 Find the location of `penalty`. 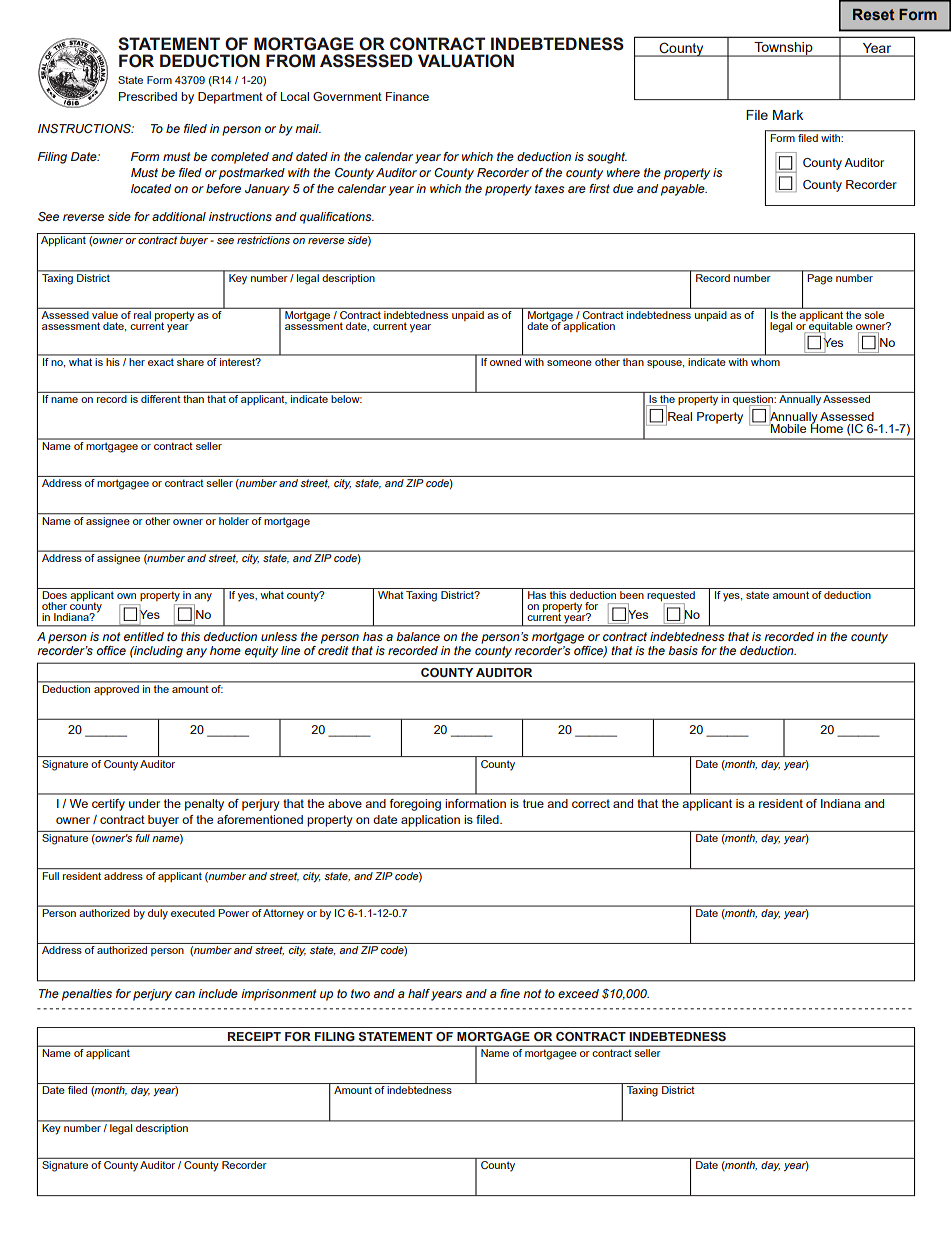

penalty is located at coordinates (204, 805).
